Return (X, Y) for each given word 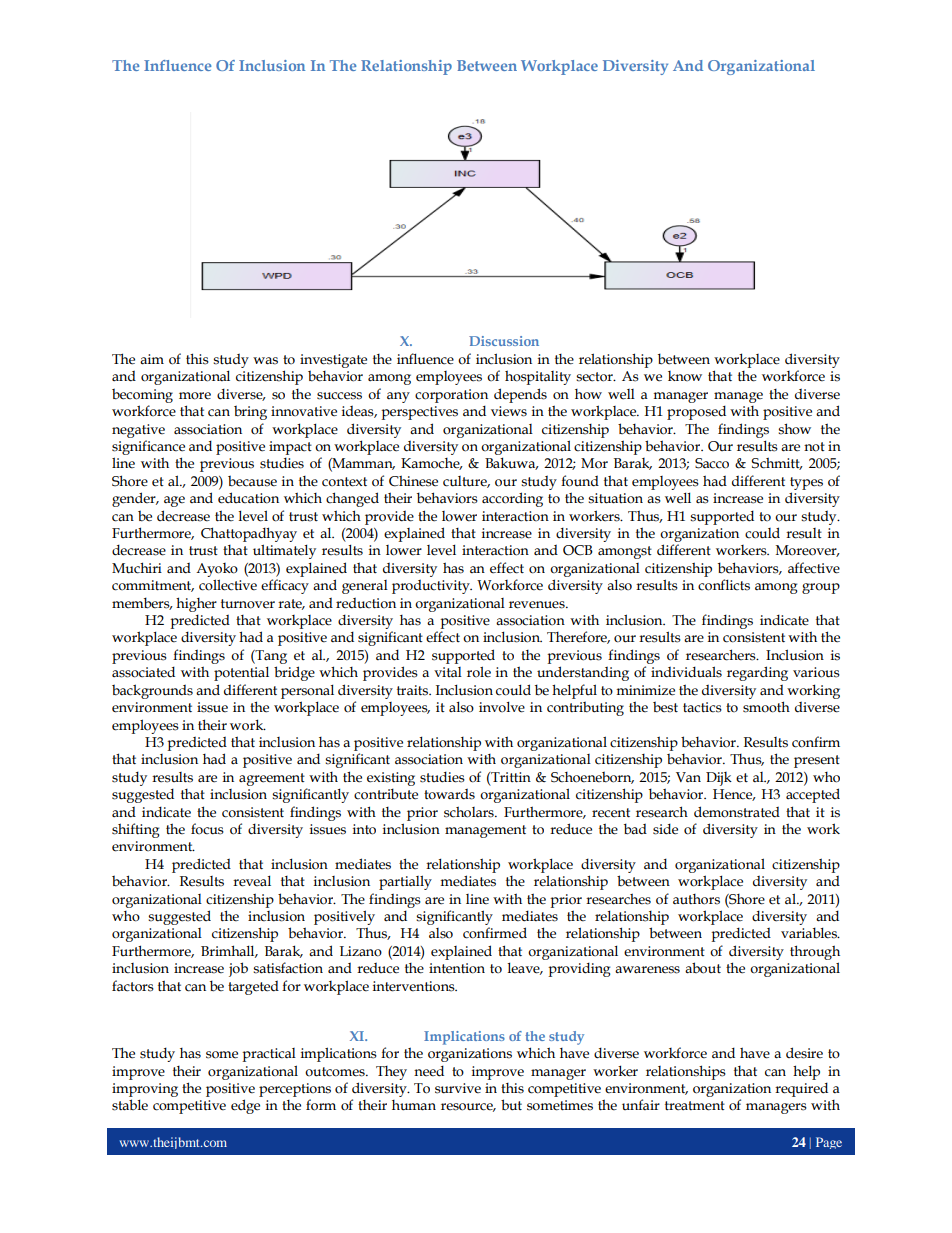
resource (468, 1107)
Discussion (504, 341)
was (265, 361)
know (685, 376)
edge (245, 1106)
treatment (695, 1106)
